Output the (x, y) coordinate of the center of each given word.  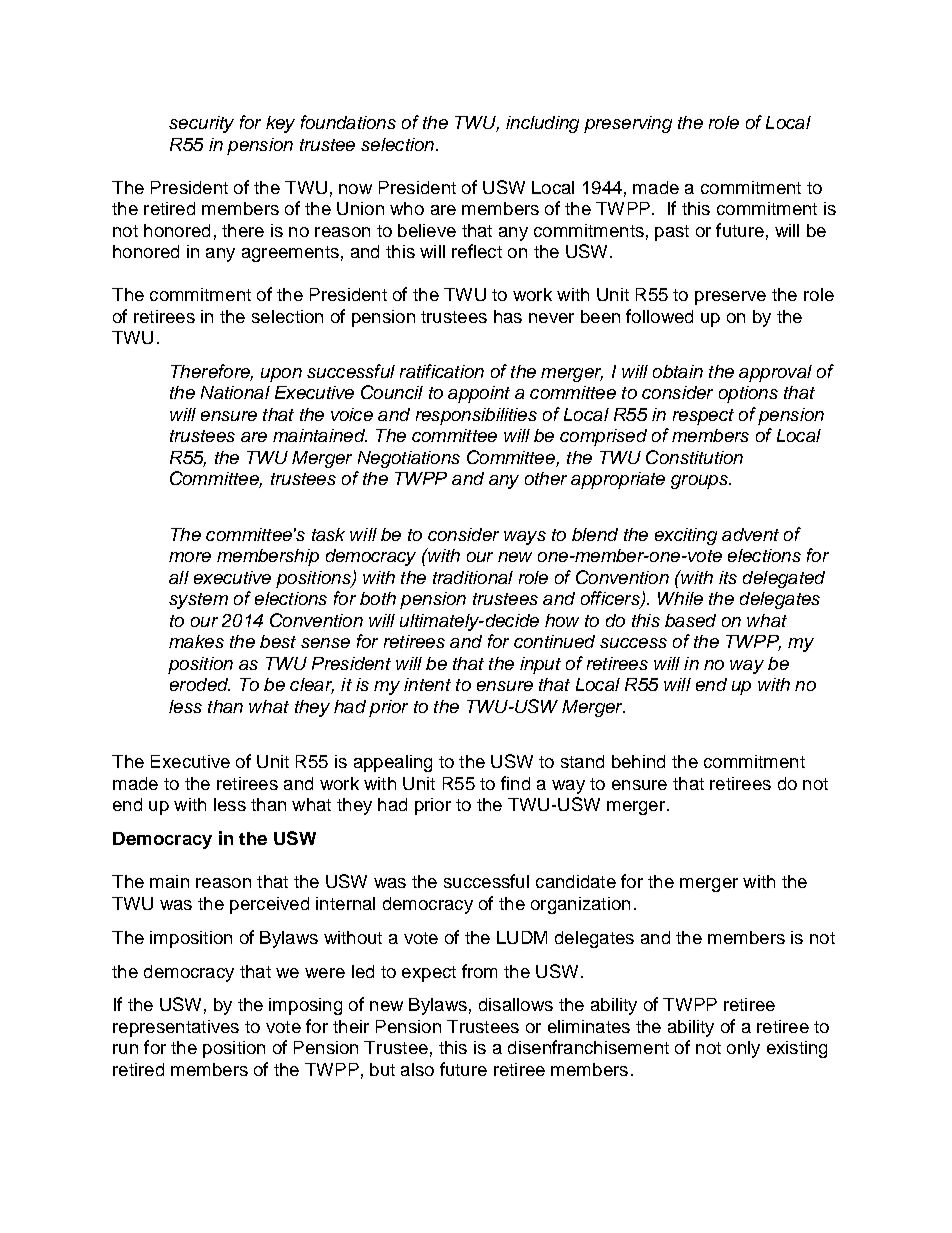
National (235, 392)
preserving (628, 124)
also (417, 1069)
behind (638, 761)
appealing (393, 763)
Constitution (694, 457)
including (542, 124)
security (201, 124)
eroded (200, 684)
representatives (176, 1028)
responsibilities (476, 416)
